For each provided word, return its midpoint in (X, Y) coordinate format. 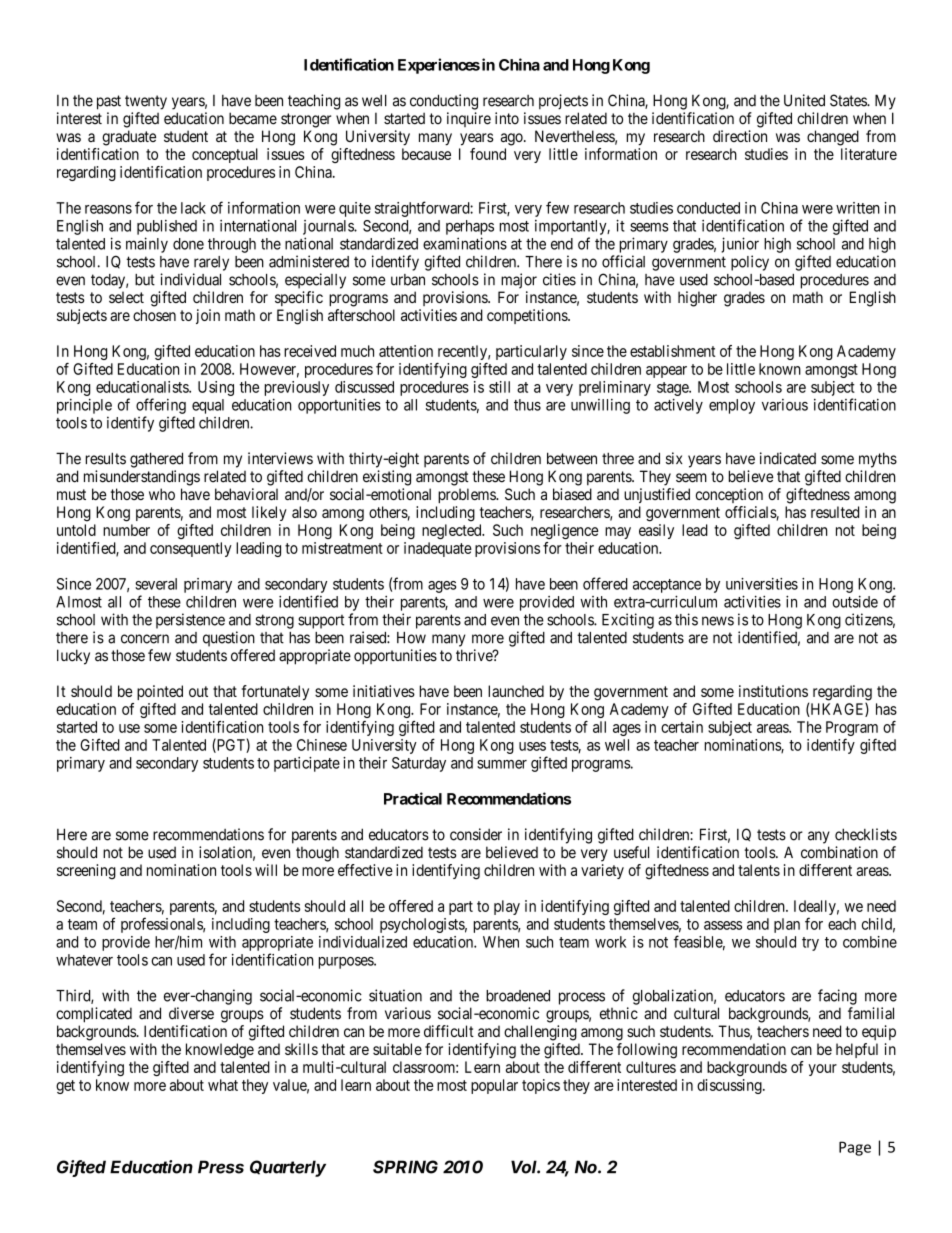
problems (467, 495)
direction (740, 136)
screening (86, 872)
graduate (129, 138)
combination (839, 852)
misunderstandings (142, 478)
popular (494, 1086)
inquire (469, 119)
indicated (788, 458)
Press (221, 1167)
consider (476, 834)
